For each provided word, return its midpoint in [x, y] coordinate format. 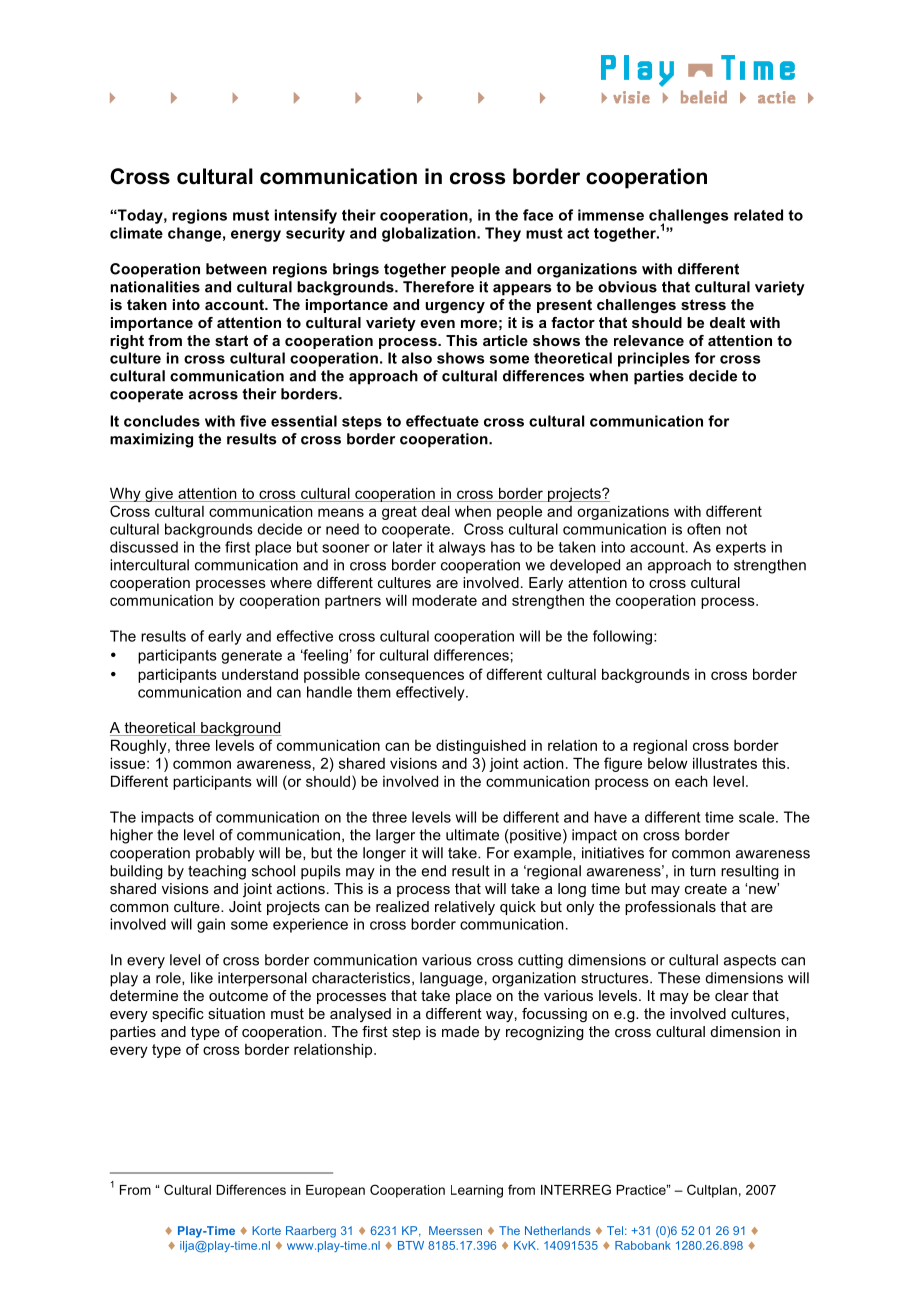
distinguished [481, 746]
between [236, 269]
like [202, 978]
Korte [266, 1230]
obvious [627, 287]
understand [260, 674]
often [704, 529]
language [451, 979]
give [159, 494]
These [679, 978]
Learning [477, 1191]
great [399, 513]
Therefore [438, 287]
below [668, 763]
